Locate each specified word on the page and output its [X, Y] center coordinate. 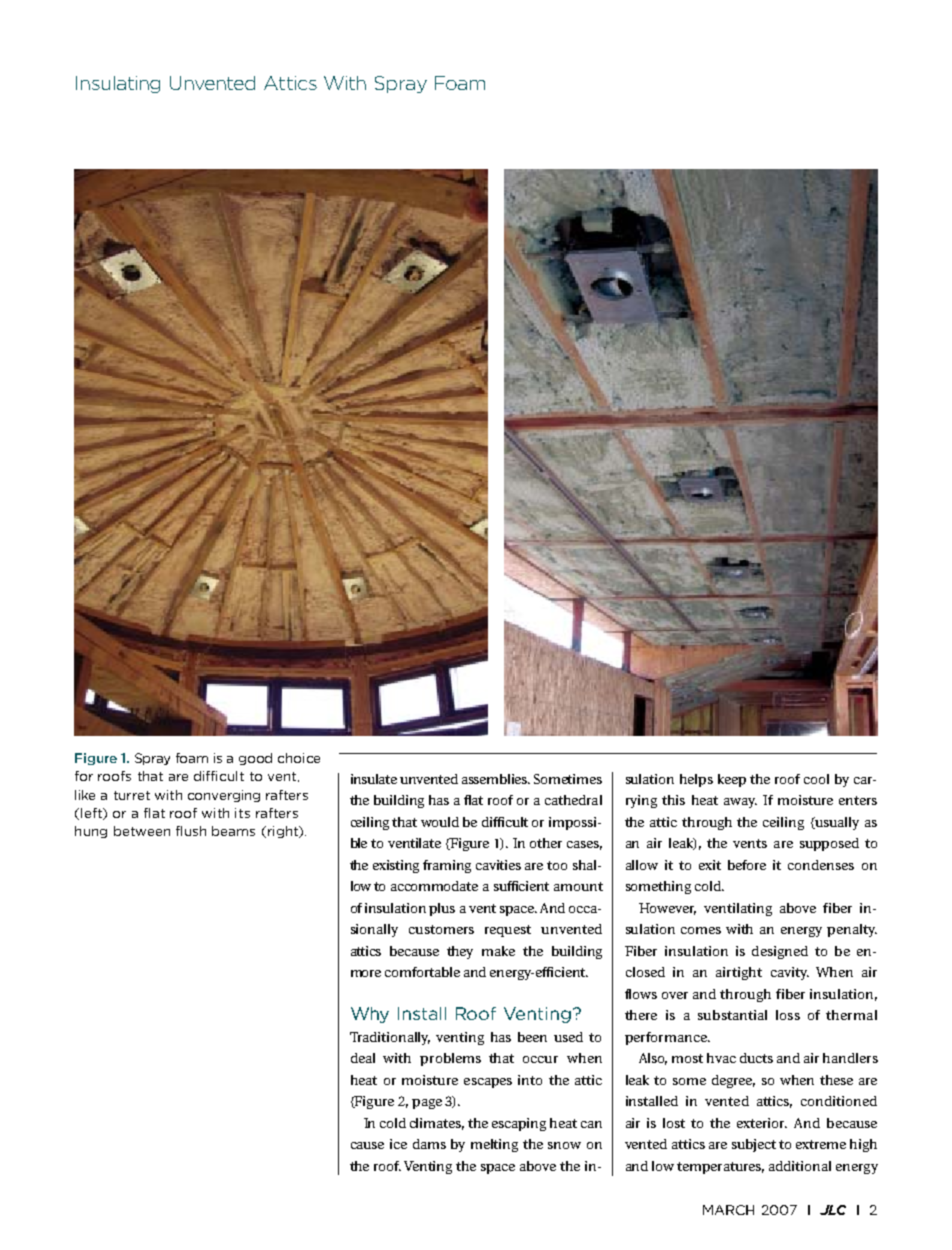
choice [299, 758]
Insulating [118, 84]
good [255, 759]
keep [732, 780]
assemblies [496, 779]
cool [816, 779]
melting [494, 1145]
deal [363, 1058]
